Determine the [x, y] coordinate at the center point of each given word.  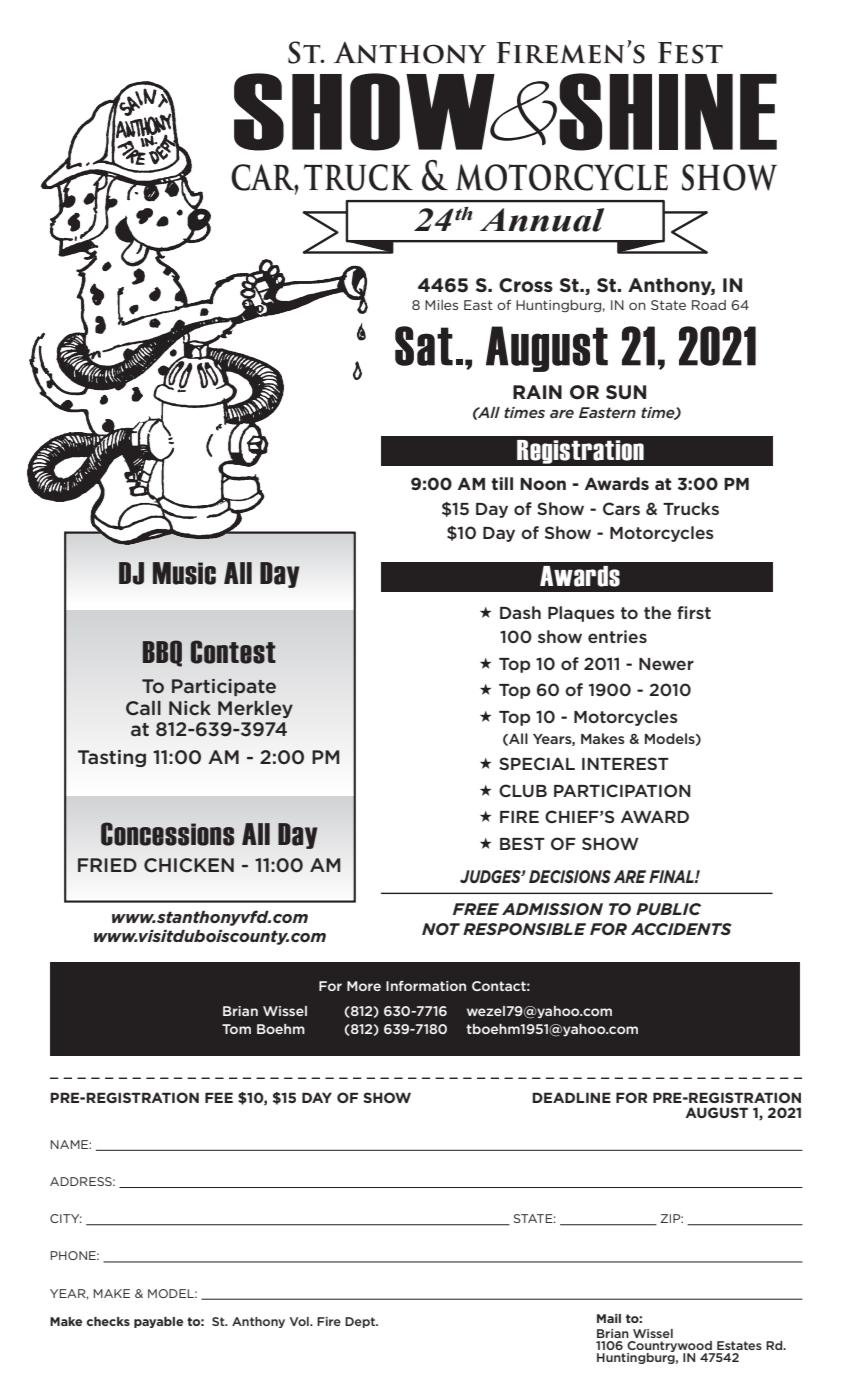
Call [143, 708]
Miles [441, 305]
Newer [666, 664]
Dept [361, 1322]
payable [158, 1322]
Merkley [255, 709]
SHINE [668, 112]
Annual [542, 220]
